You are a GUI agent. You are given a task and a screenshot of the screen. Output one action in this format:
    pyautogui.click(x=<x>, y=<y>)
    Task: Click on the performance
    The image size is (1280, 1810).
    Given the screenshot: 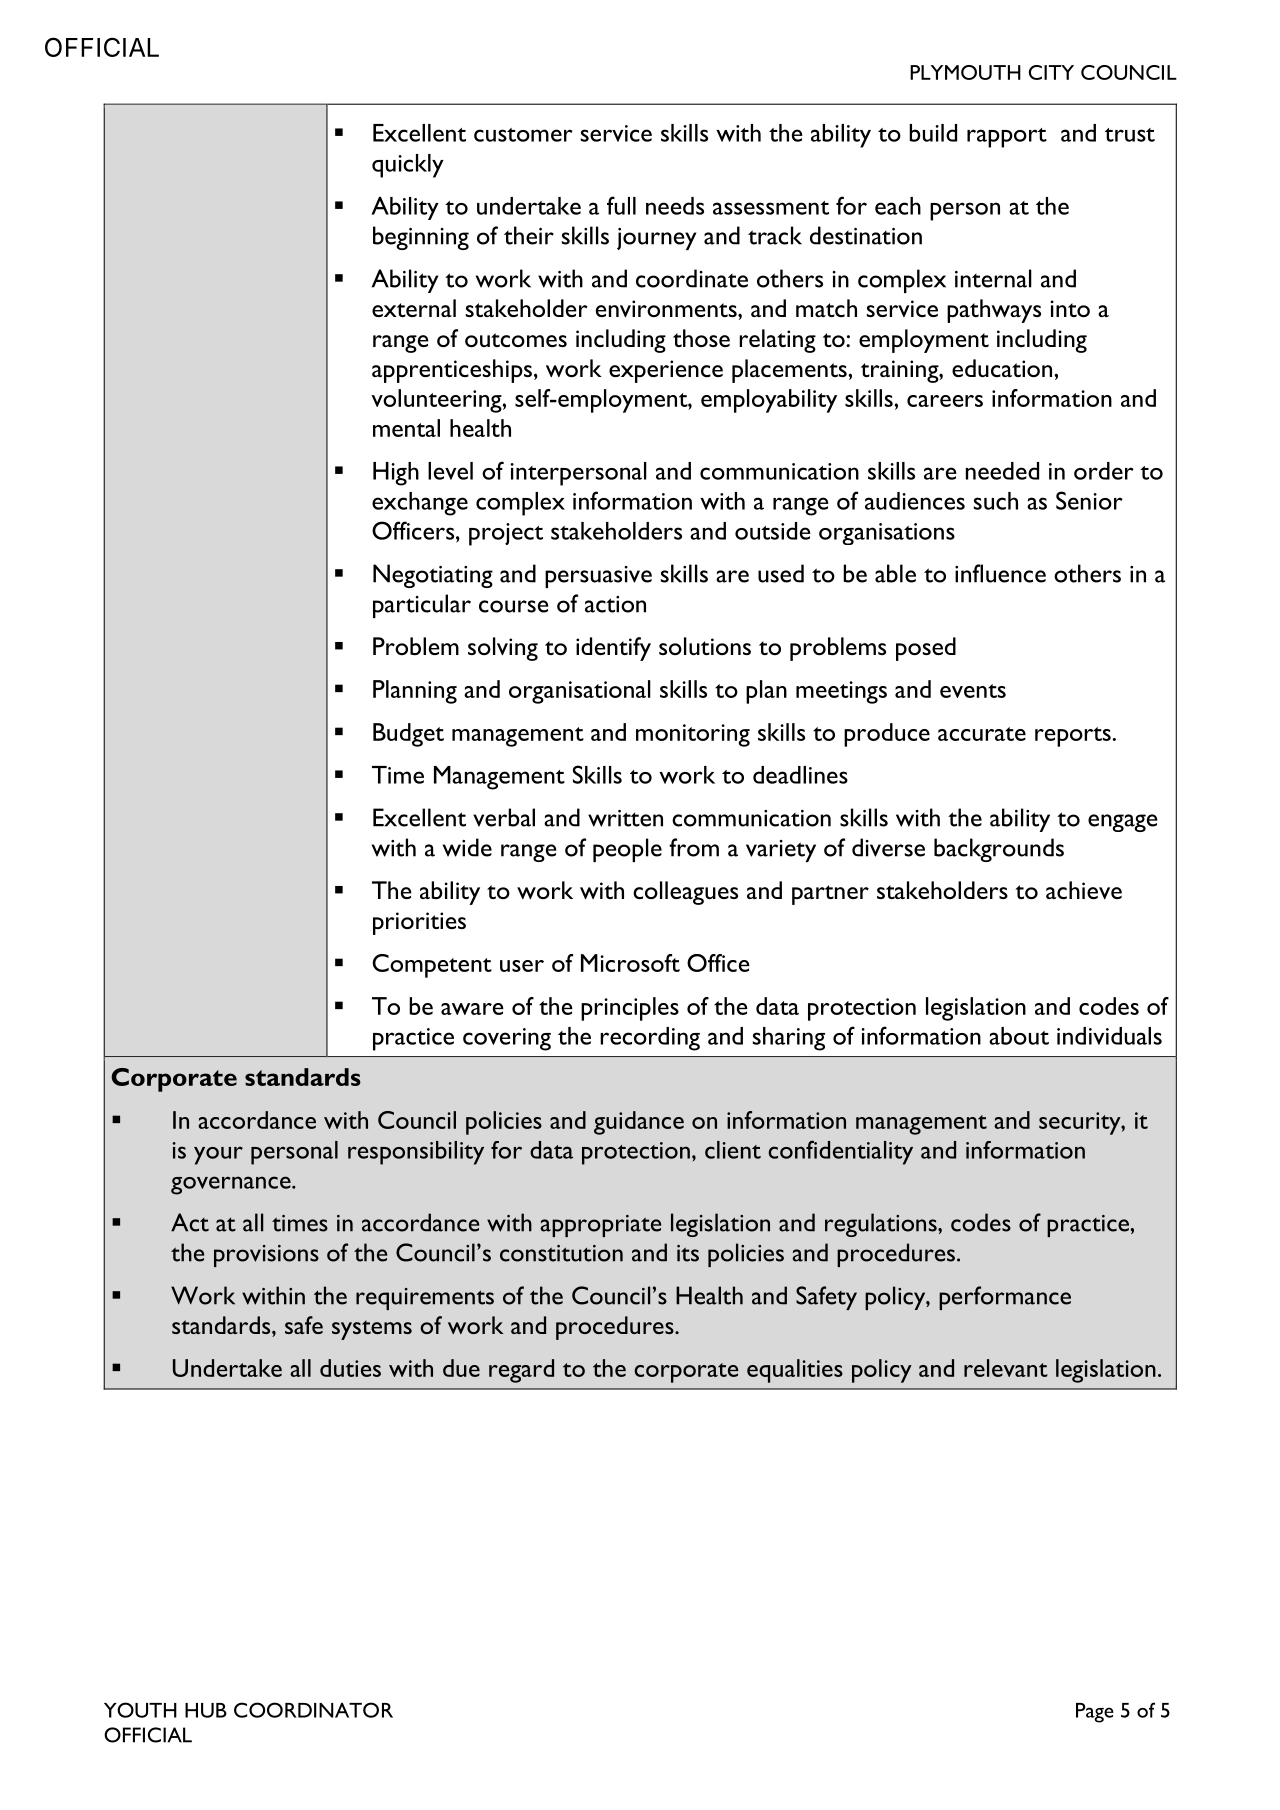 What is the action you would take?
    pyautogui.click(x=1005, y=1298)
